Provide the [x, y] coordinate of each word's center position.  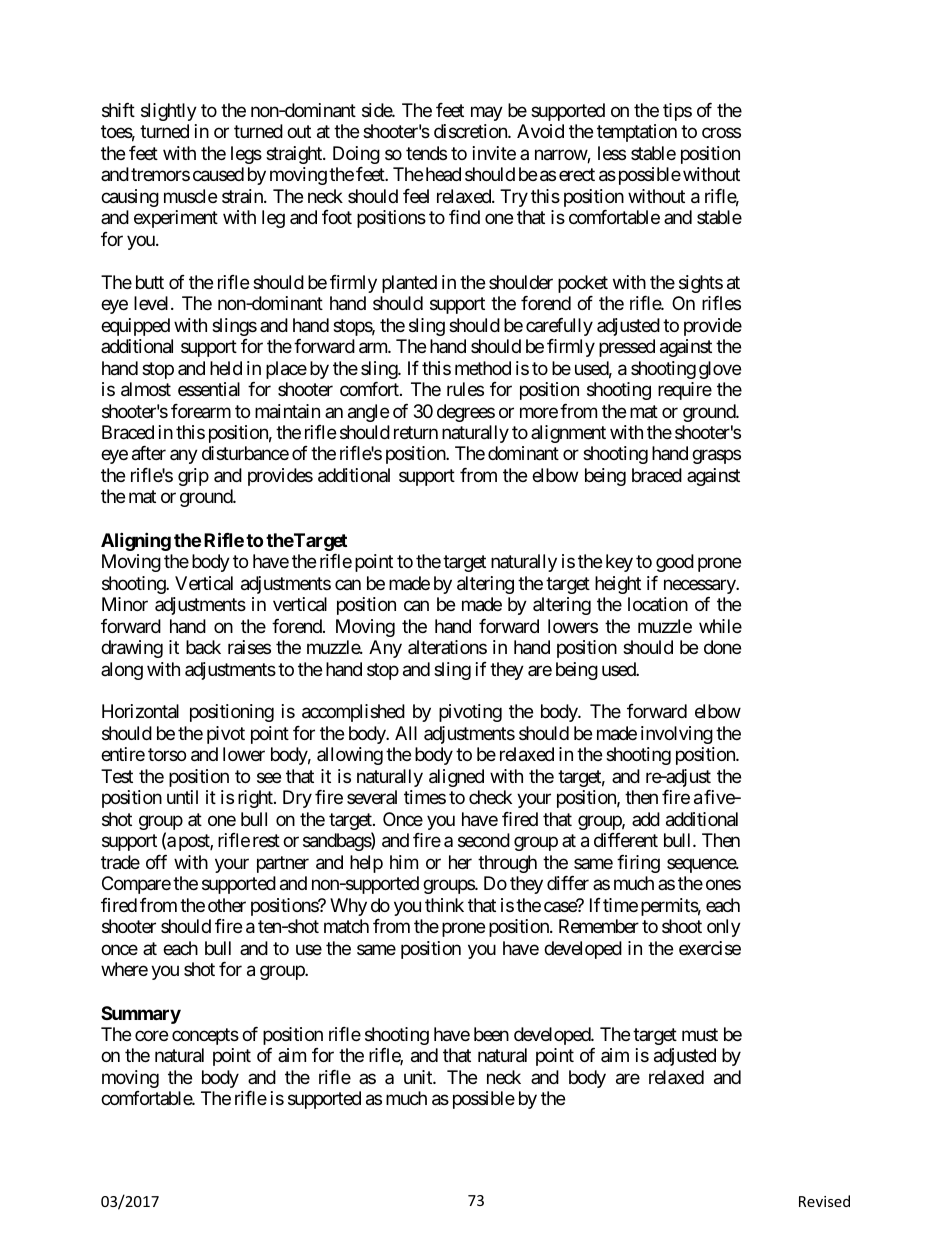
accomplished [353, 713]
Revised [824, 1201]
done [722, 647]
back [203, 647]
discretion [471, 131]
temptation [637, 133]
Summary [141, 1015]
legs [246, 155]
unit [419, 1077]
